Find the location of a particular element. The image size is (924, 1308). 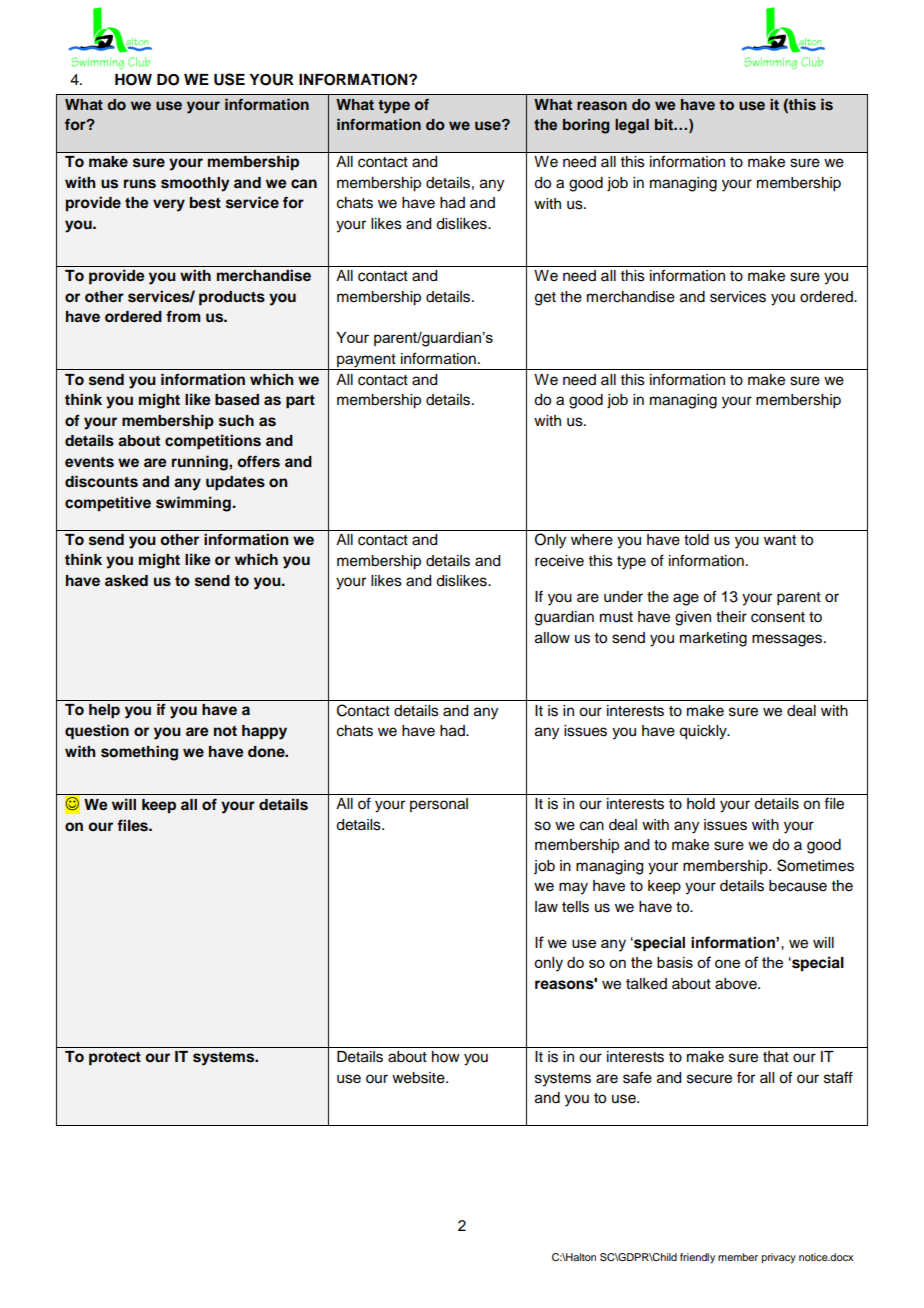

privacy is located at coordinates (779, 1258).
